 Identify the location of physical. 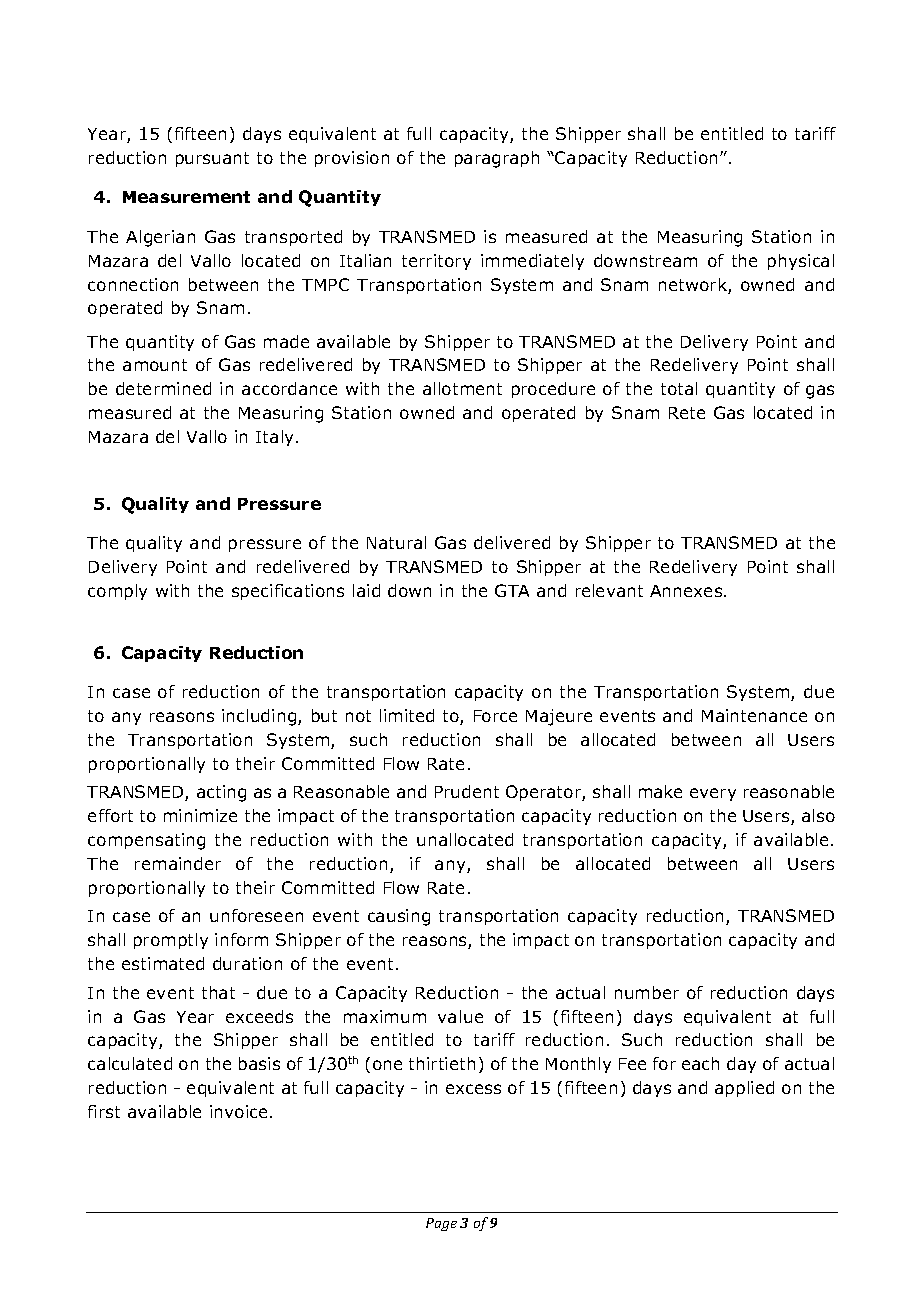
(801, 262).
